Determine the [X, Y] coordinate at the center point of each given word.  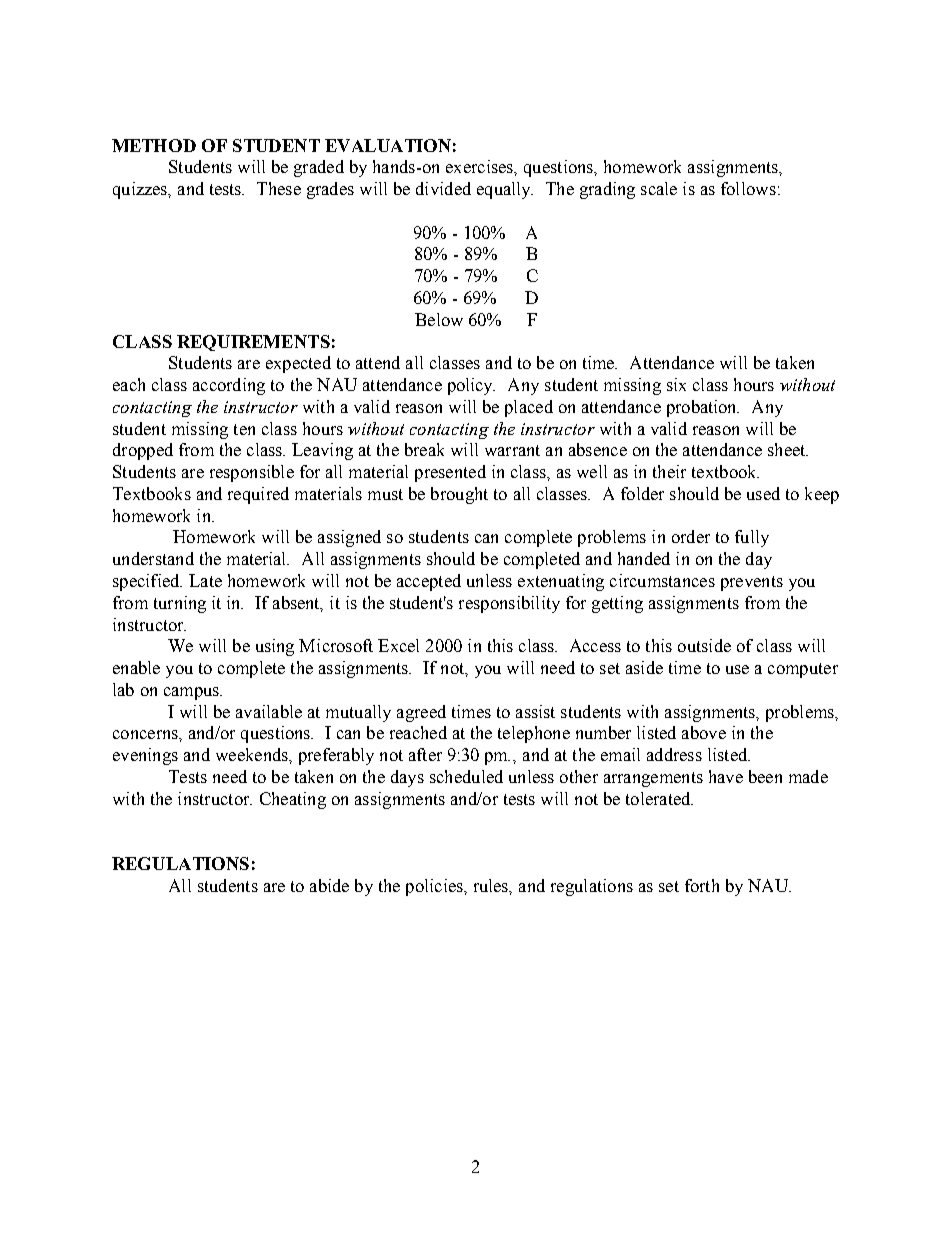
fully [752, 538]
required [258, 495]
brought [459, 495]
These [279, 188]
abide [329, 885]
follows [748, 188]
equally [505, 190]
